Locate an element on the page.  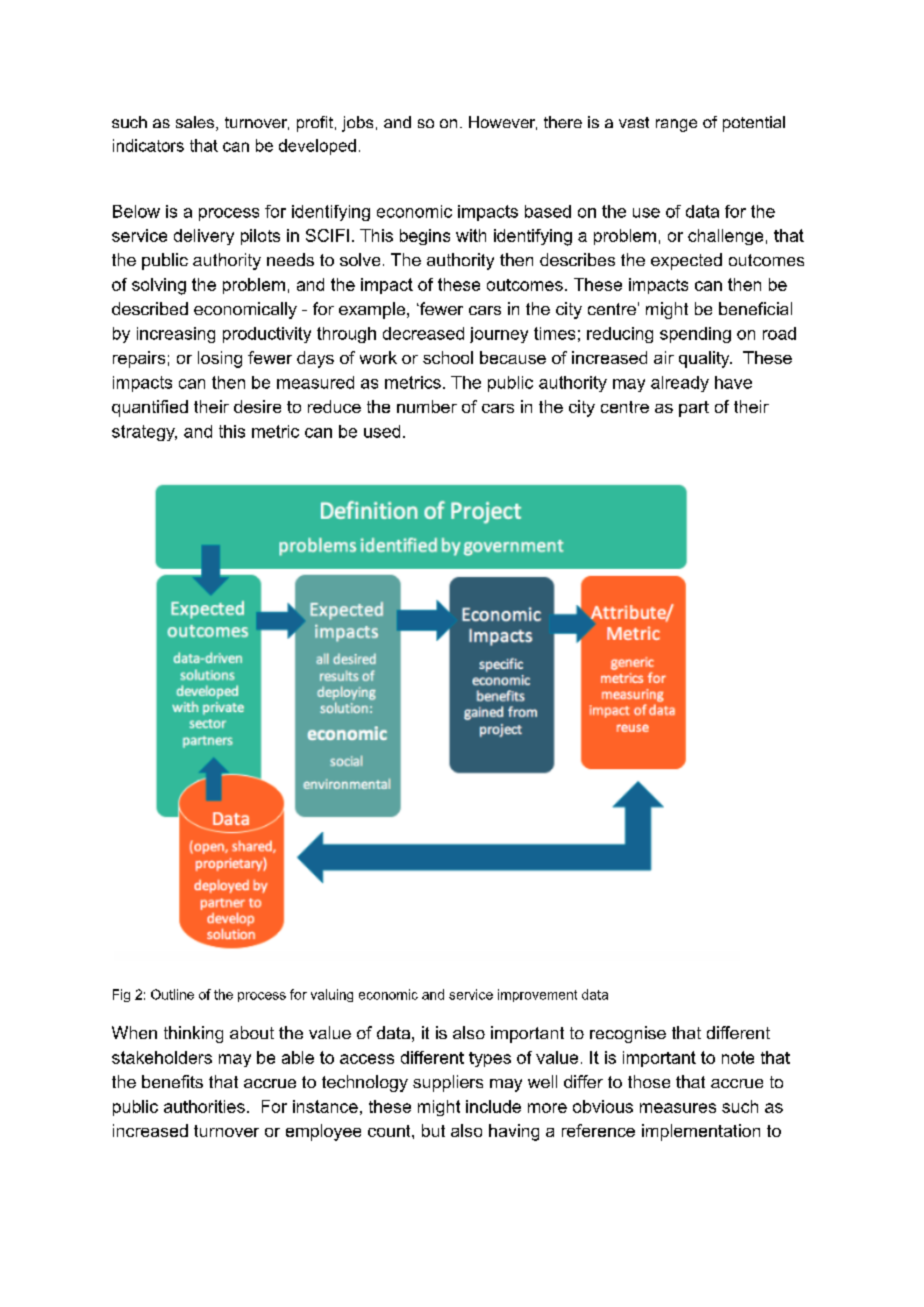
However is located at coordinates (503, 123).
